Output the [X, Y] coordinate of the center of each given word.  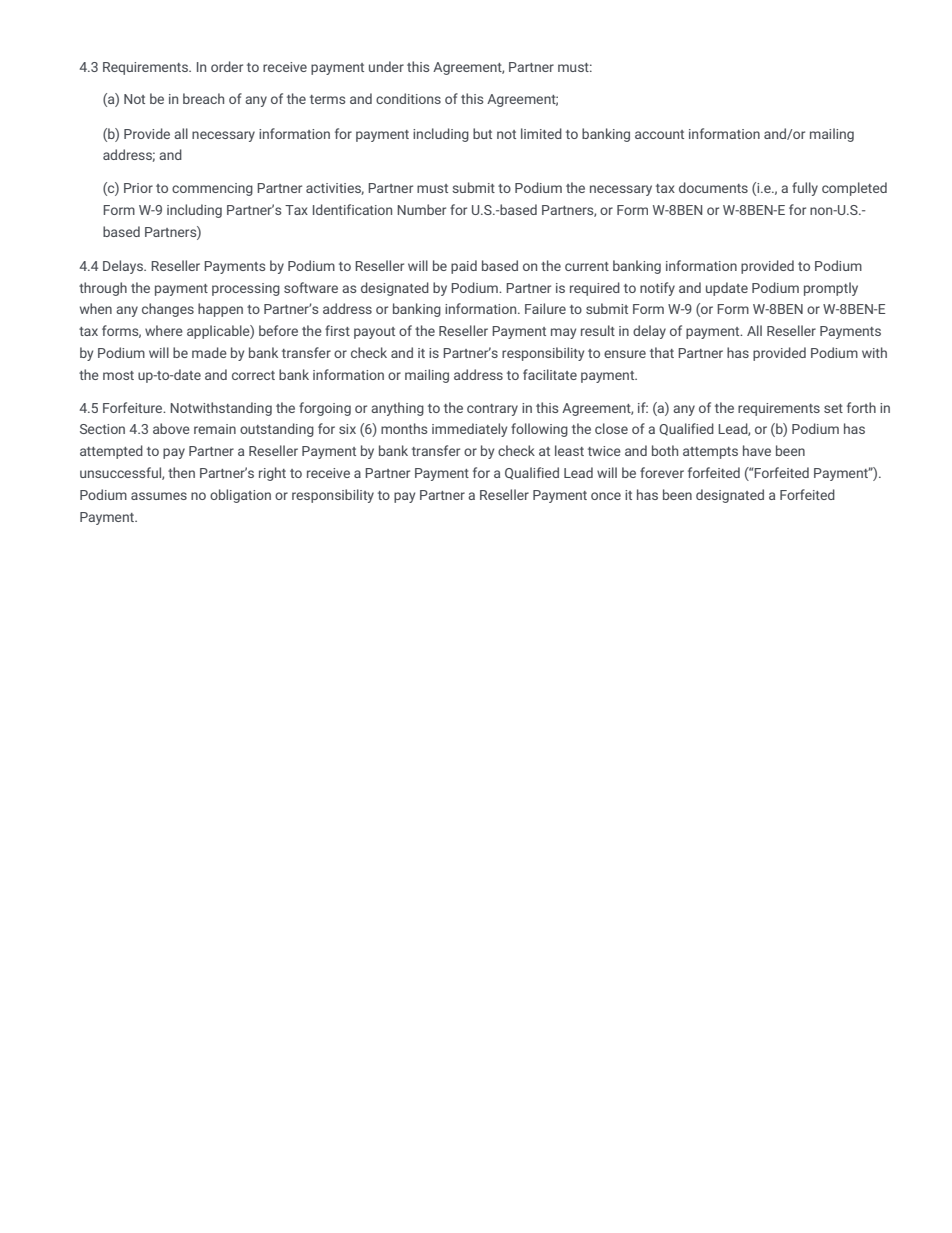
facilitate [550, 374]
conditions [408, 98]
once [606, 496]
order [227, 66]
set [833, 408]
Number [421, 209]
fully [805, 189]
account [659, 134]
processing [246, 289]
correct [253, 375]
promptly [831, 289]
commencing [212, 189]
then [181, 472]
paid [464, 267]
